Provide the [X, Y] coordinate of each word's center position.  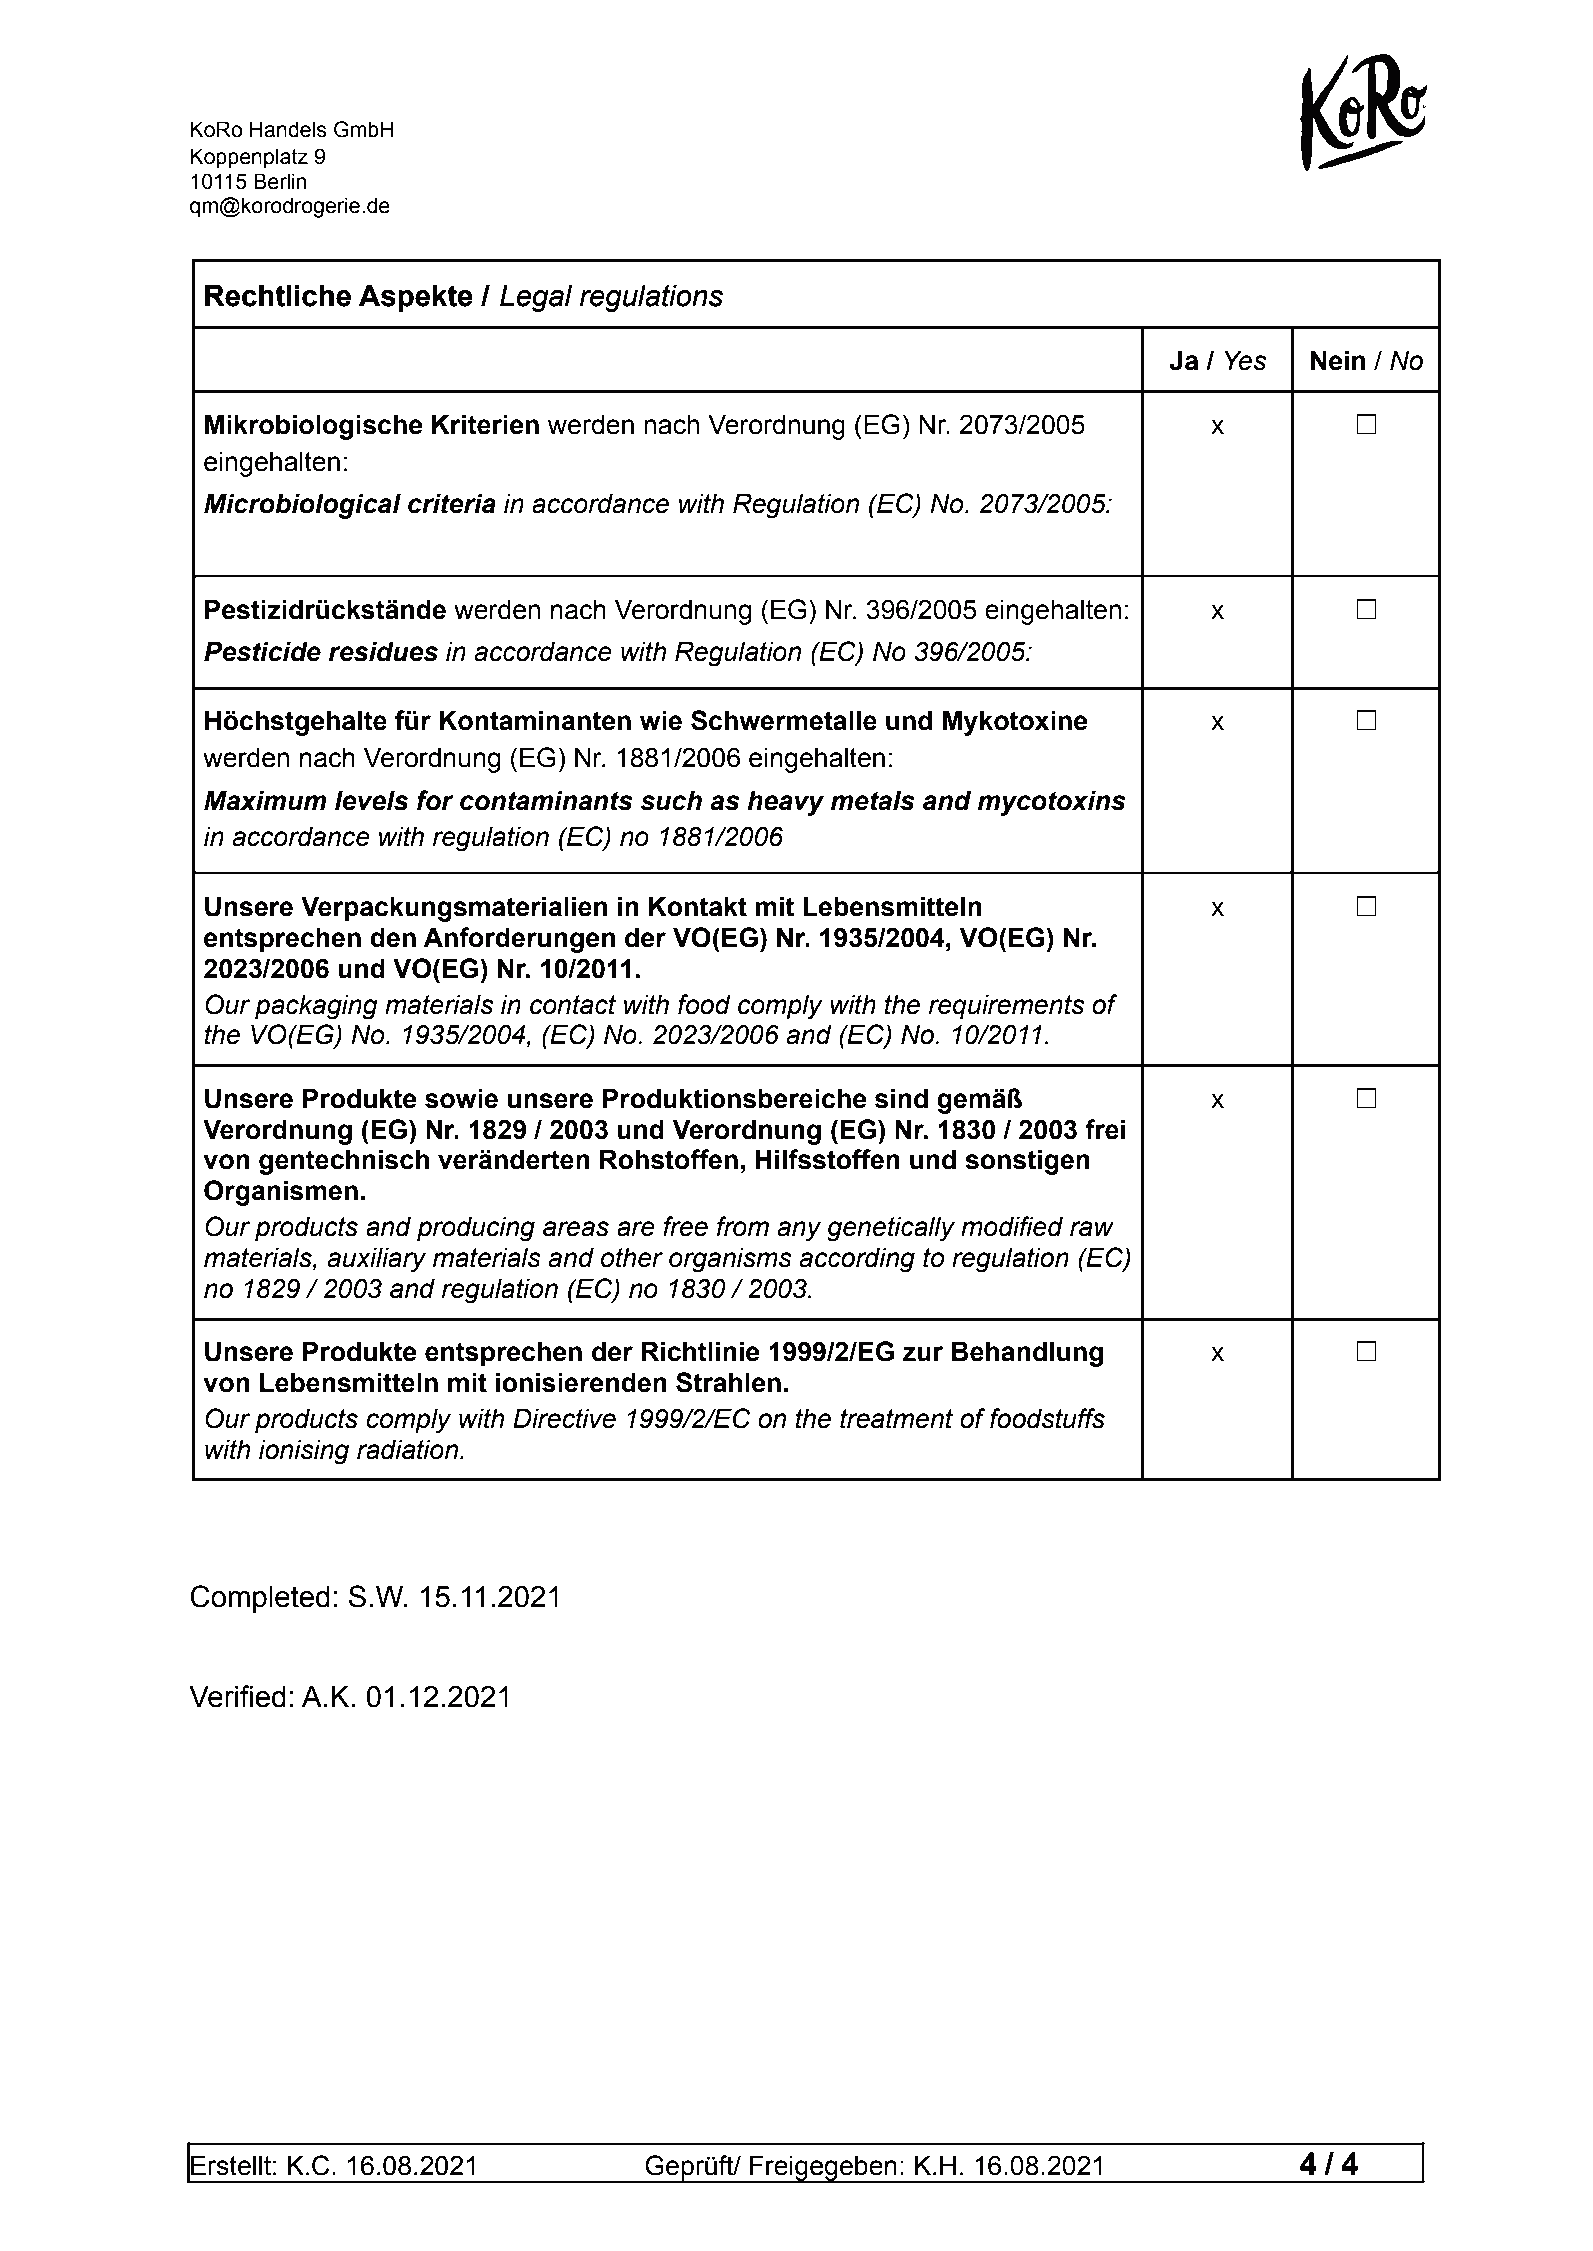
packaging [316, 1007]
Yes [1245, 360]
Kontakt [698, 906]
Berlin [280, 181]
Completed [260, 1599]
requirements [1006, 1007]
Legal [536, 298]
